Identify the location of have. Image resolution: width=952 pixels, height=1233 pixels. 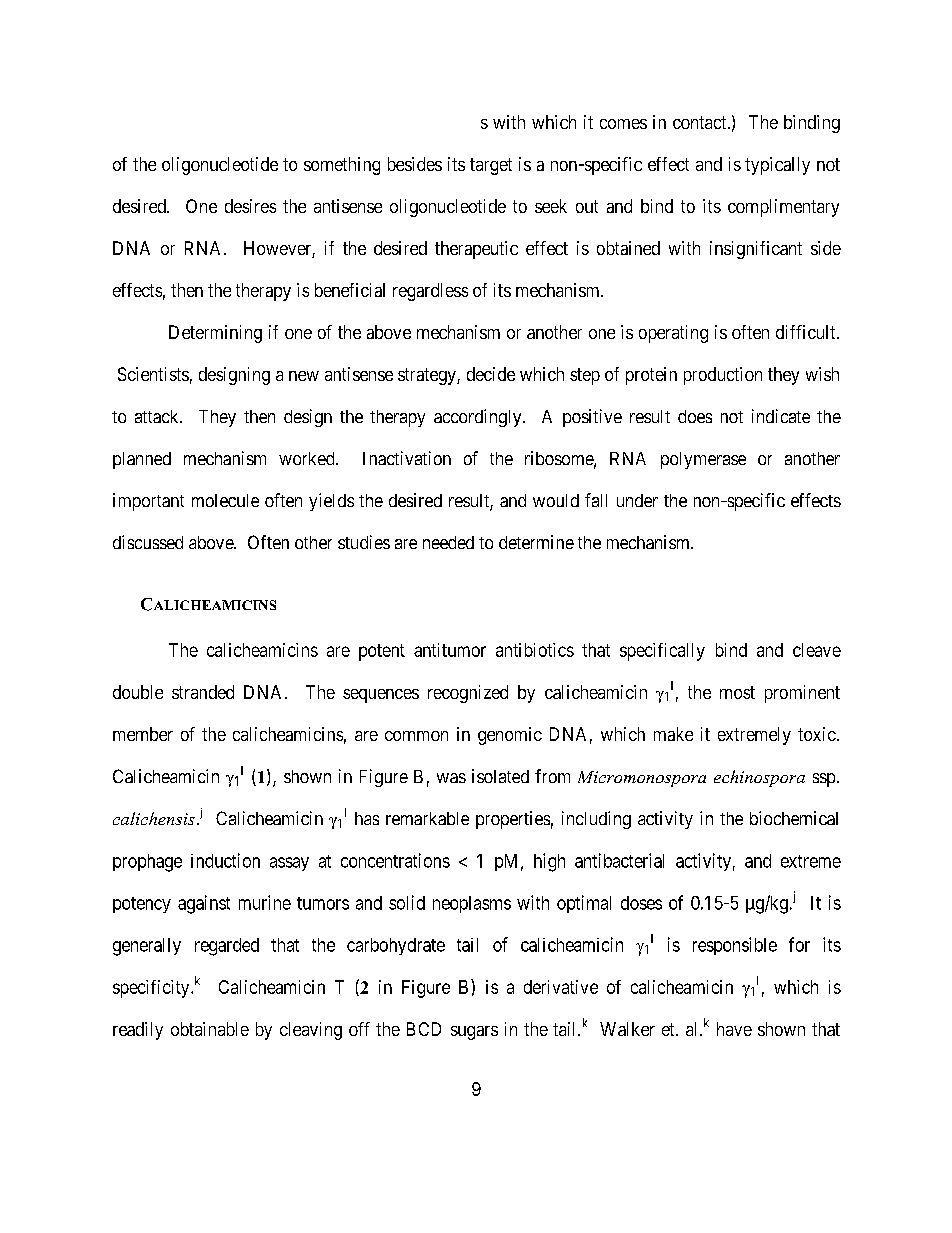
(734, 1029).
